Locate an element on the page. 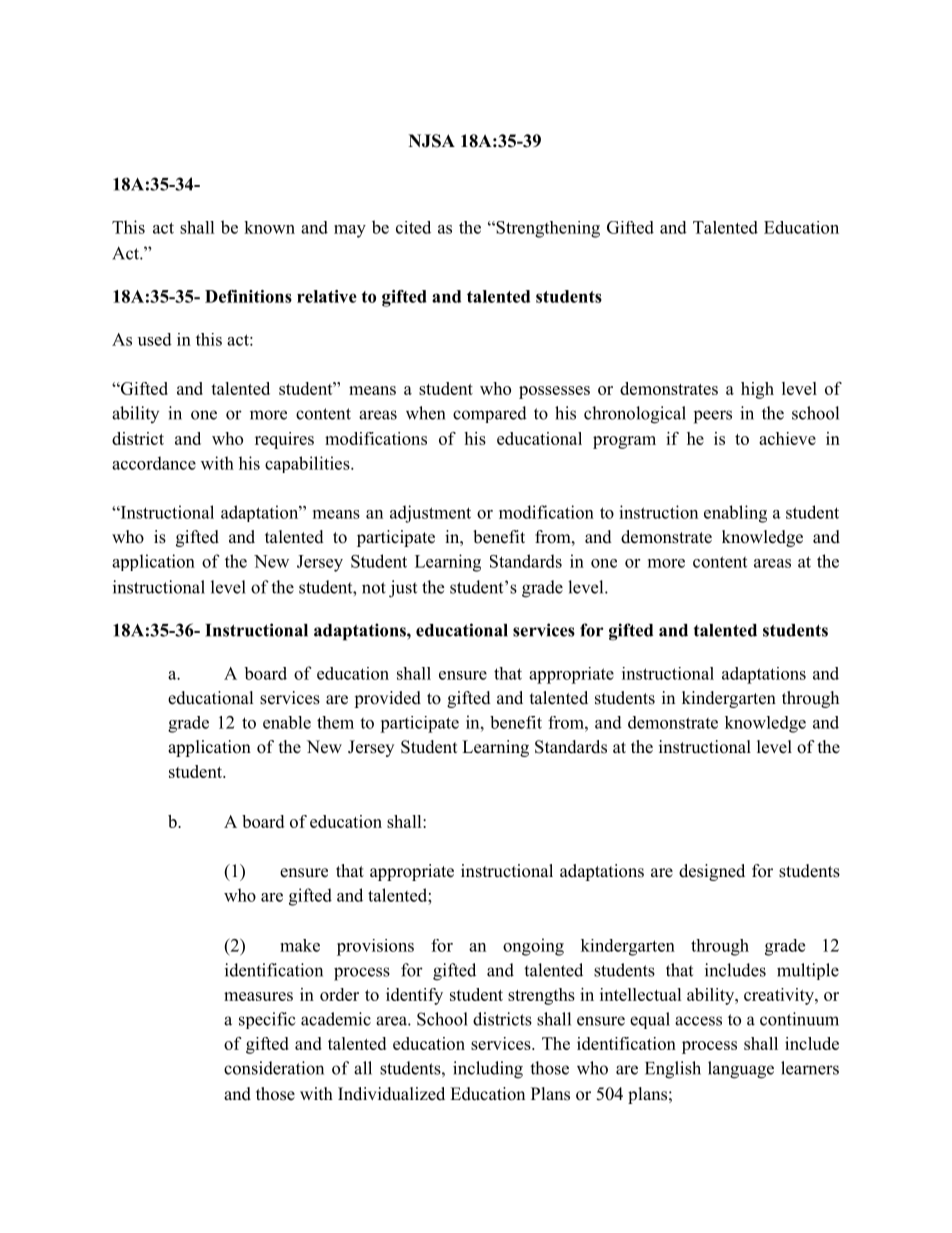 This document has height=1233, width=952. including is located at coordinates (488, 1070).
